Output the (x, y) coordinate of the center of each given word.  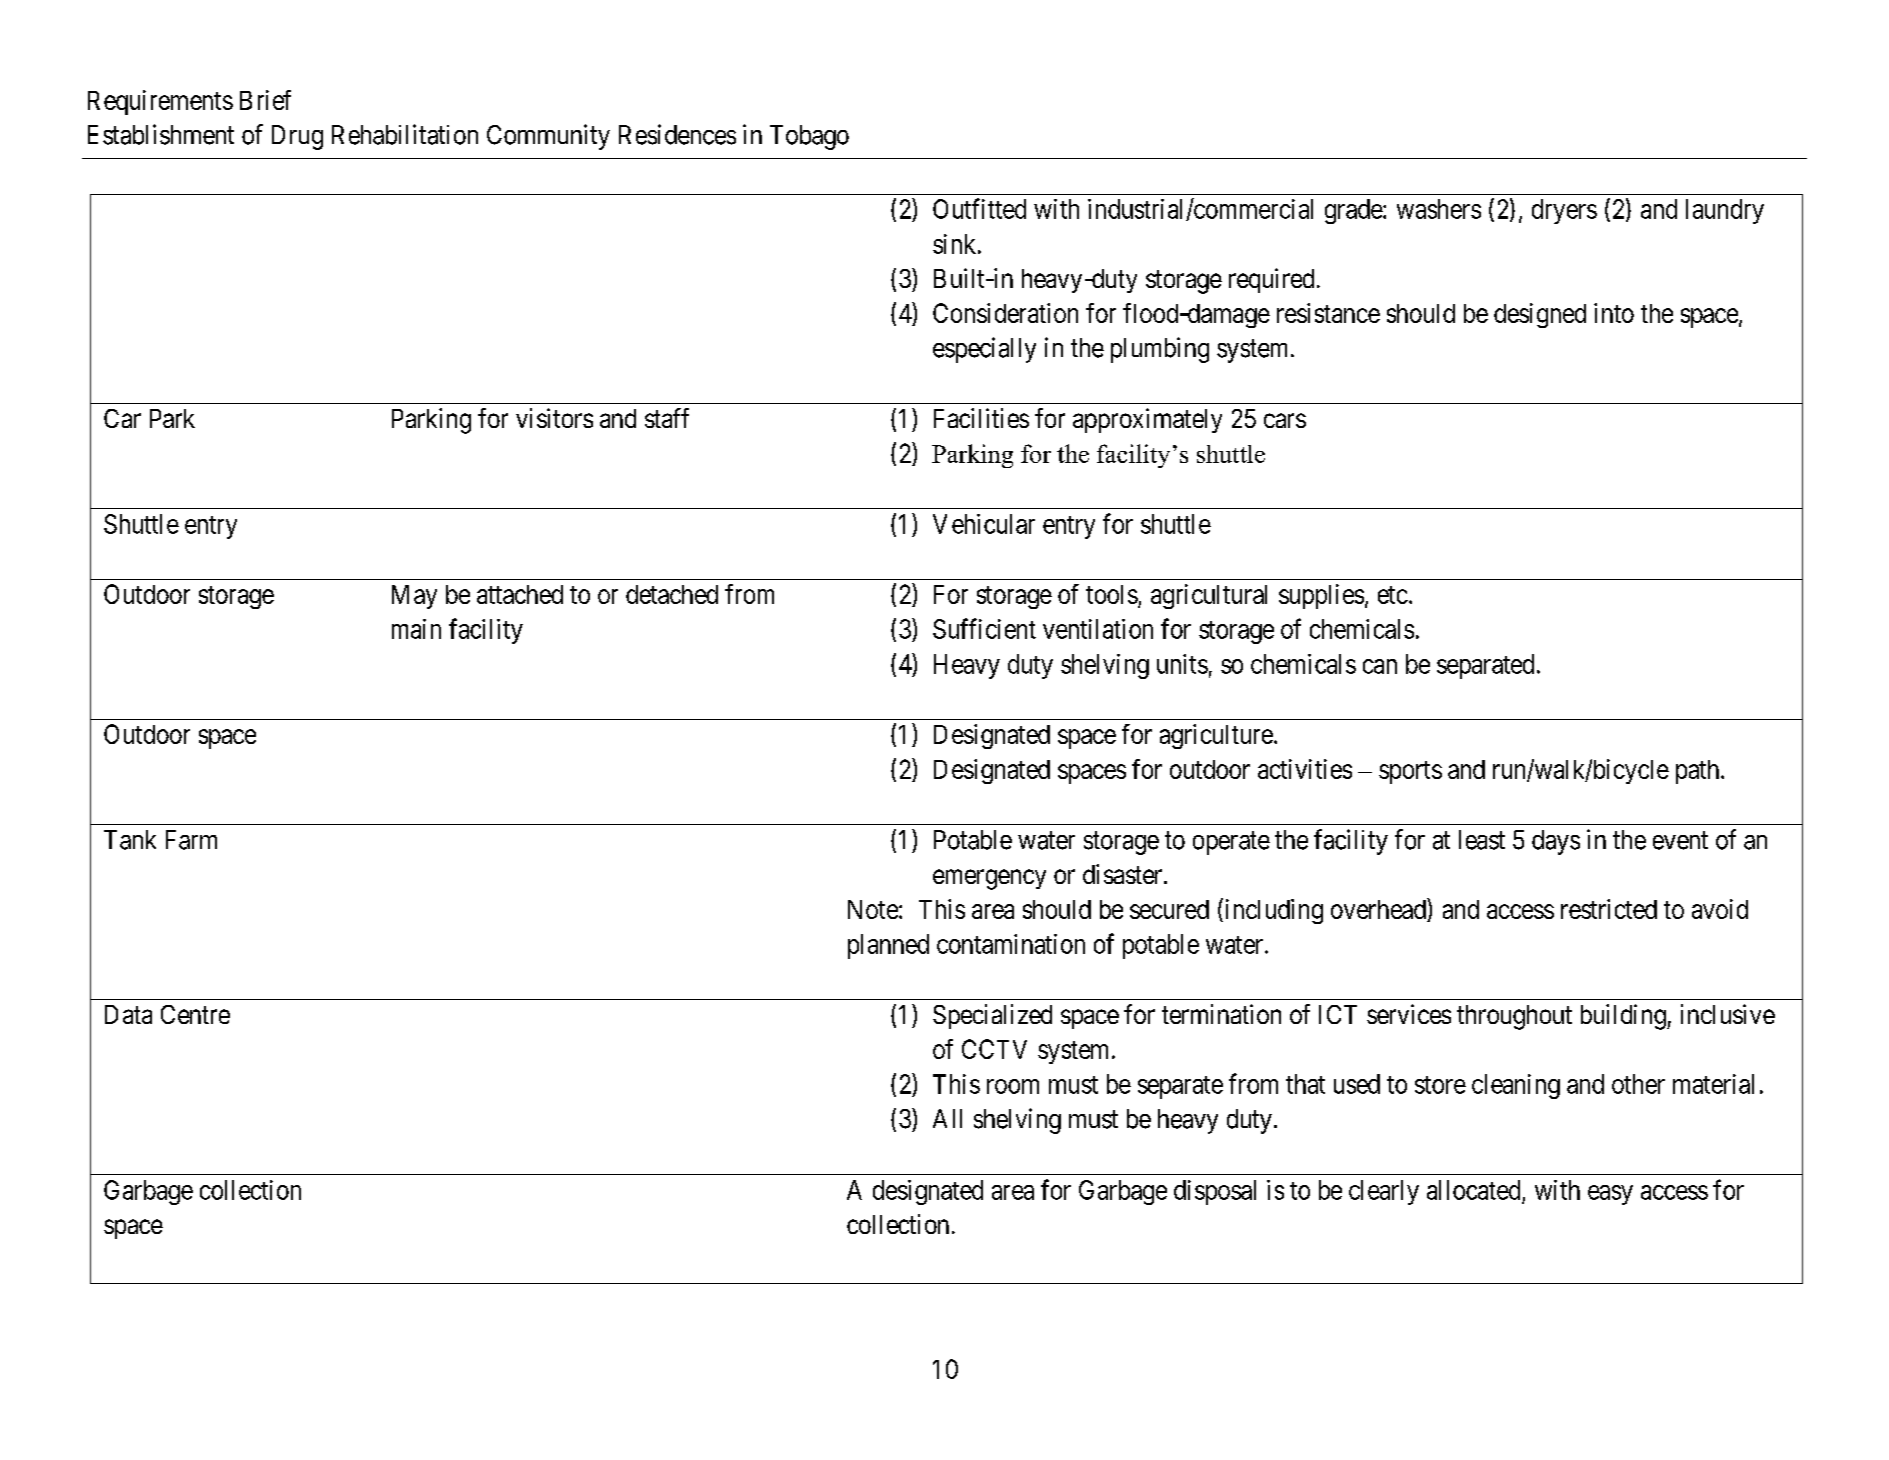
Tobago (809, 137)
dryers (1564, 211)
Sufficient (984, 628)
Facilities (981, 418)
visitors (554, 418)
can (1380, 666)
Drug (297, 137)
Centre (195, 1014)
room (1013, 1086)
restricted (1609, 909)
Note (873, 909)
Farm (191, 840)
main (416, 629)
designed (1540, 315)
